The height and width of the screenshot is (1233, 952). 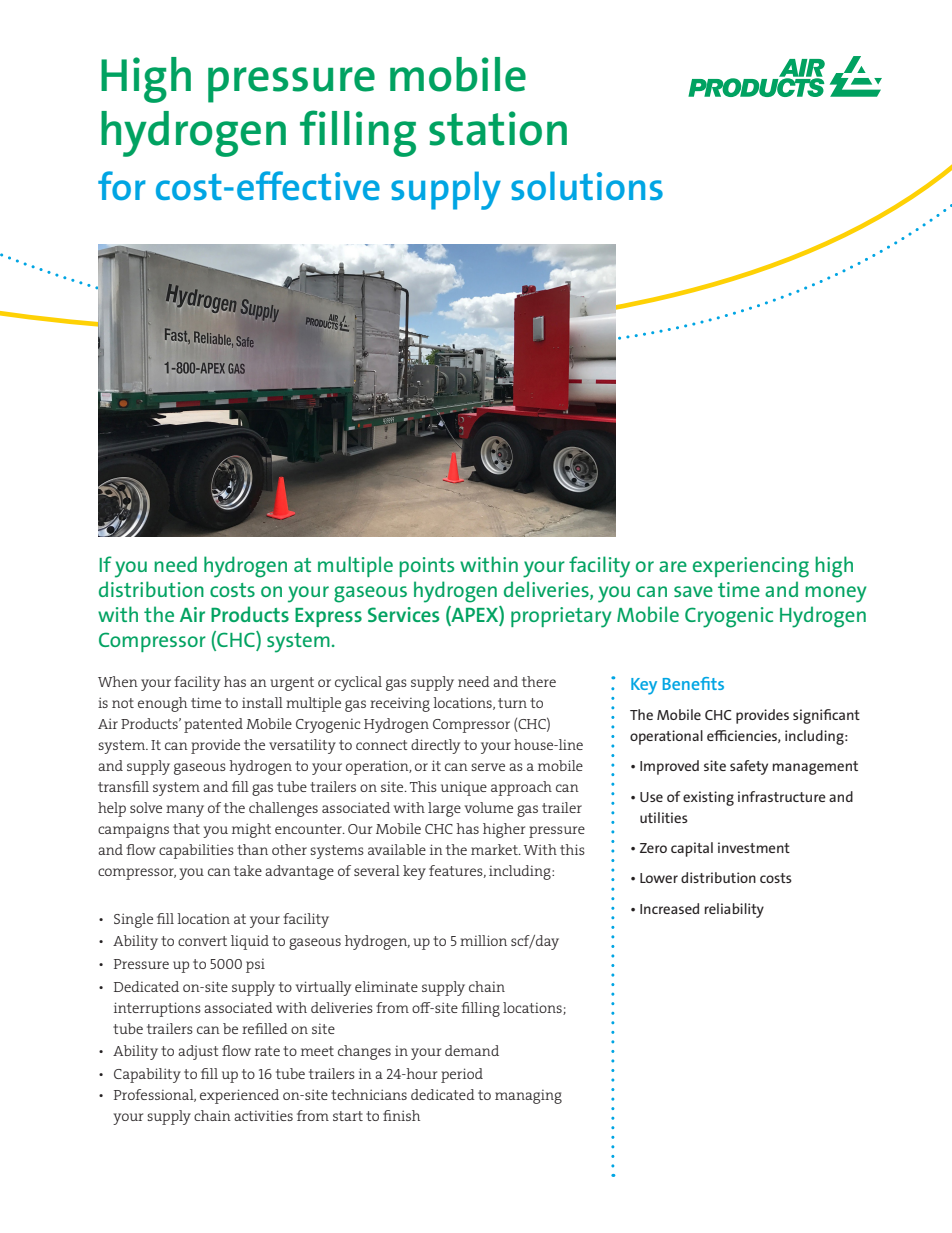 What do you see at coordinates (118, 681) in the screenshot?
I see `When` at bounding box center [118, 681].
